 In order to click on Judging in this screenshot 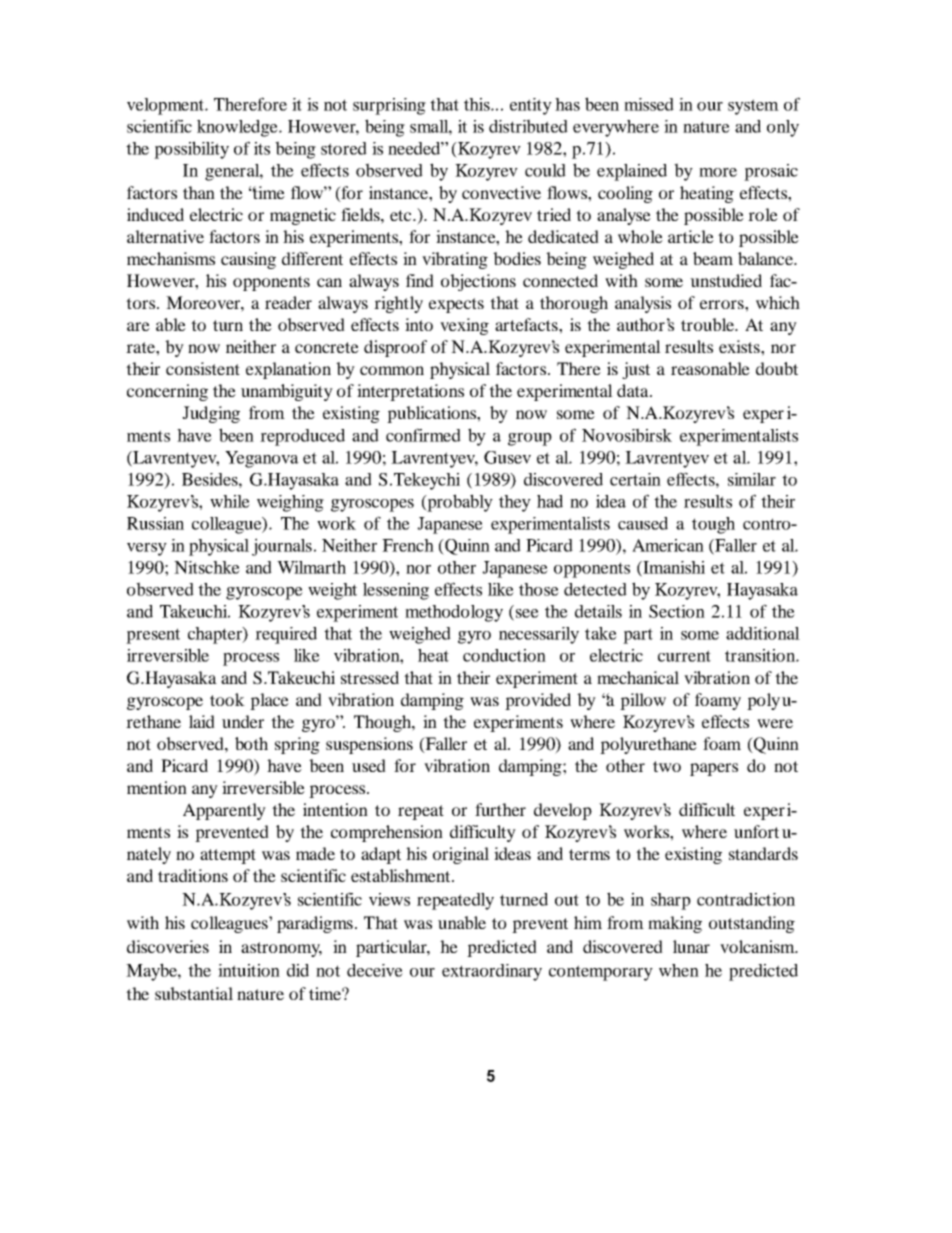, I will do `click(211, 414)`.
